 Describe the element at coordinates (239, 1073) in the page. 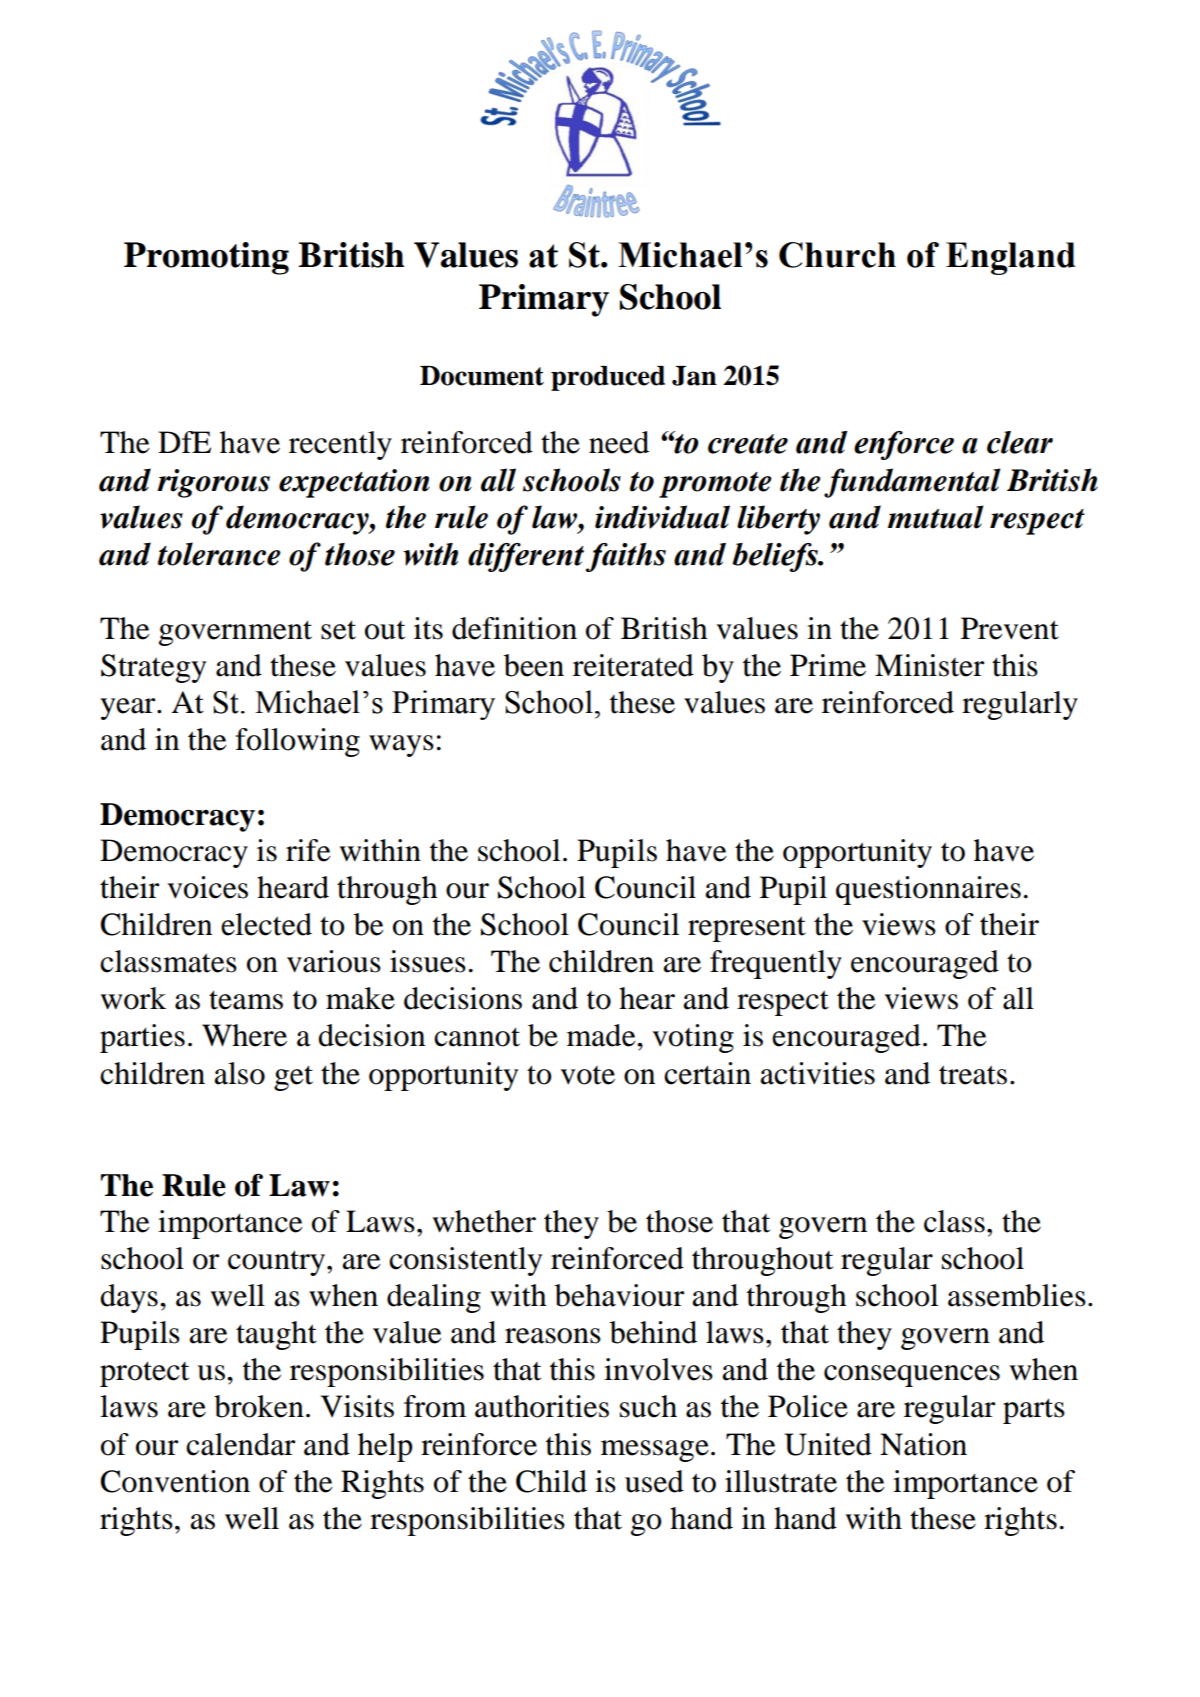

I see `also` at that location.
